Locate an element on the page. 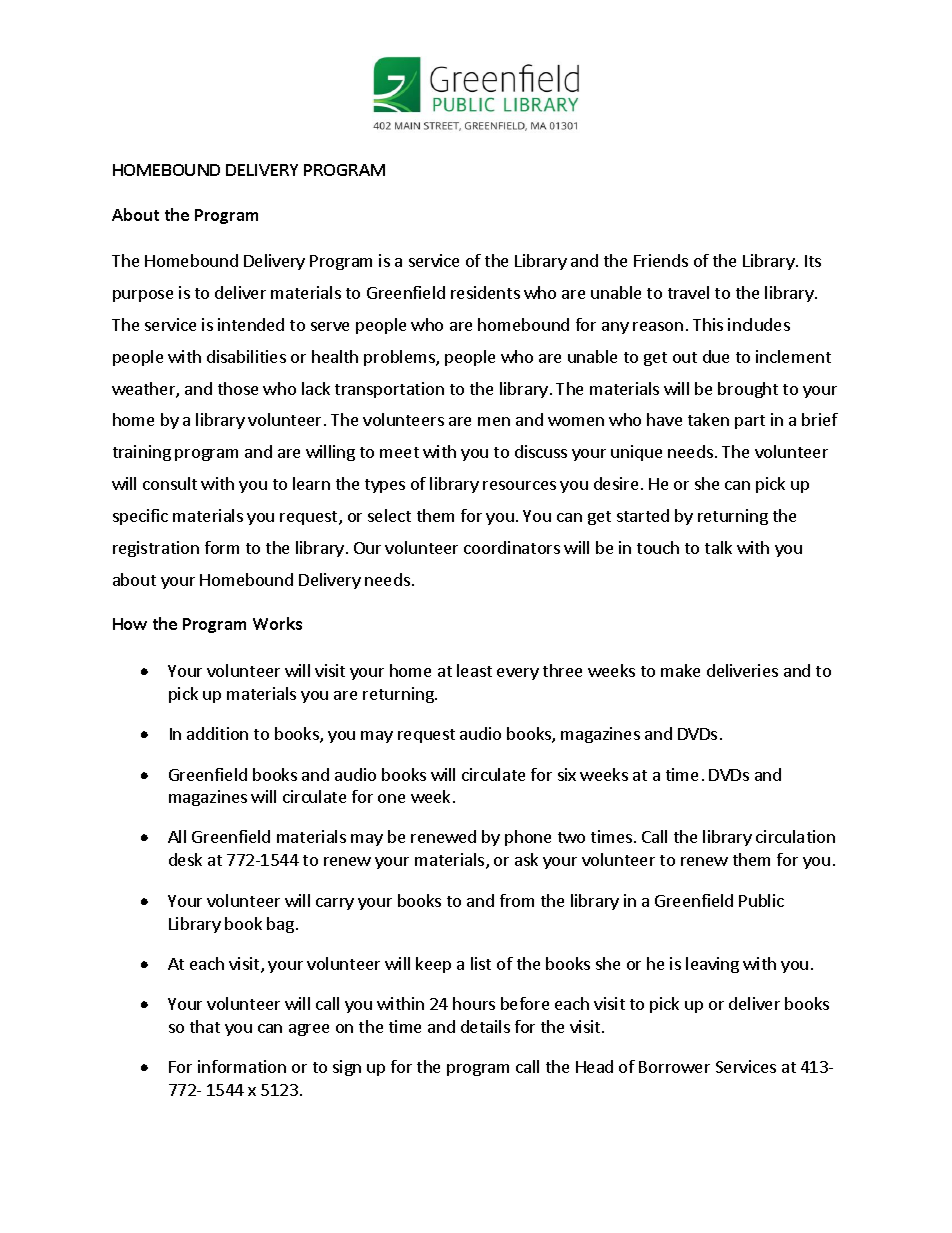 Image resolution: width=952 pixels, height=1233 pixels. Works is located at coordinates (277, 623).
